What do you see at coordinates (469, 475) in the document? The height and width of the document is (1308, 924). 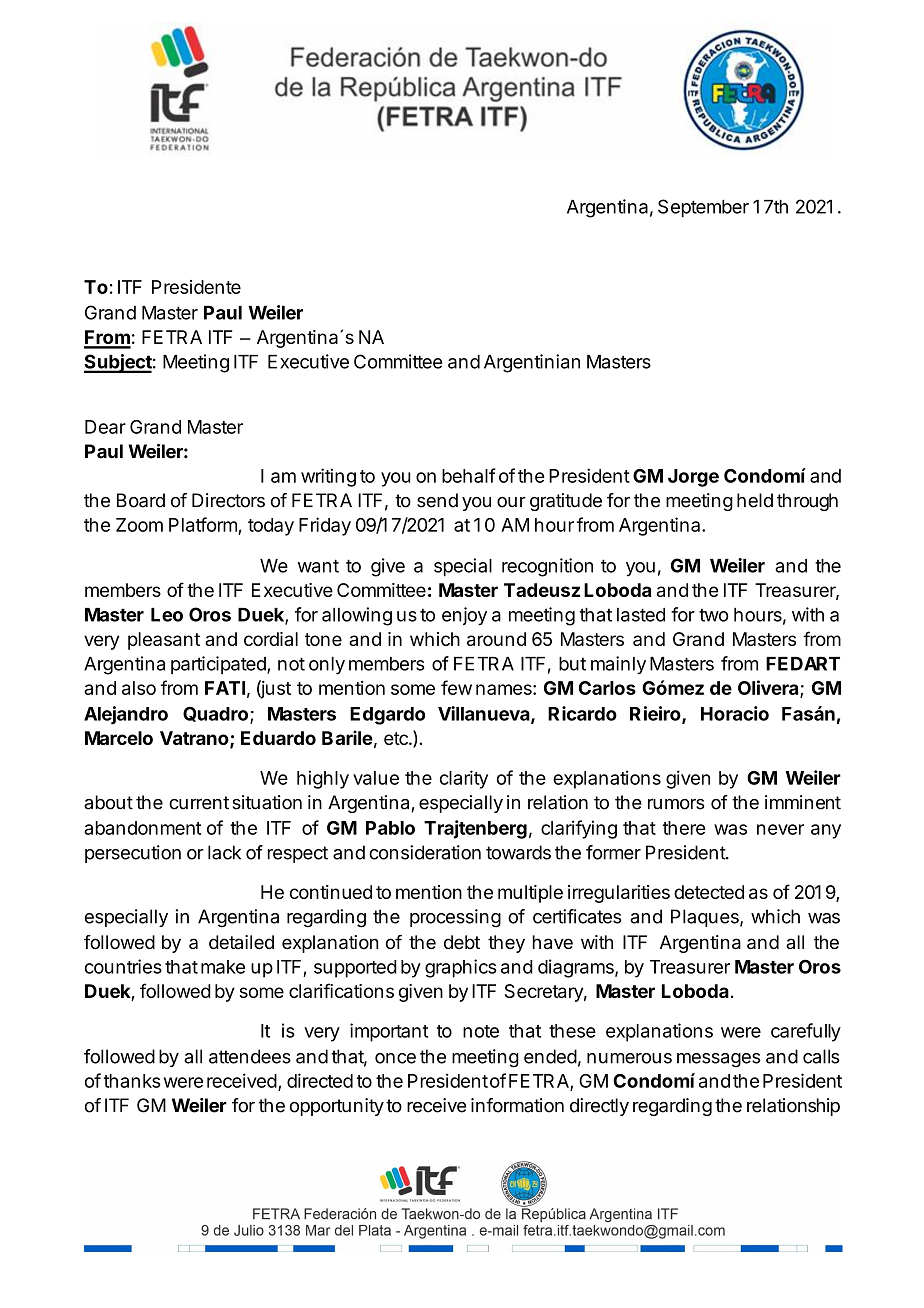 I see `behalf` at bounding box center [469, 475].
